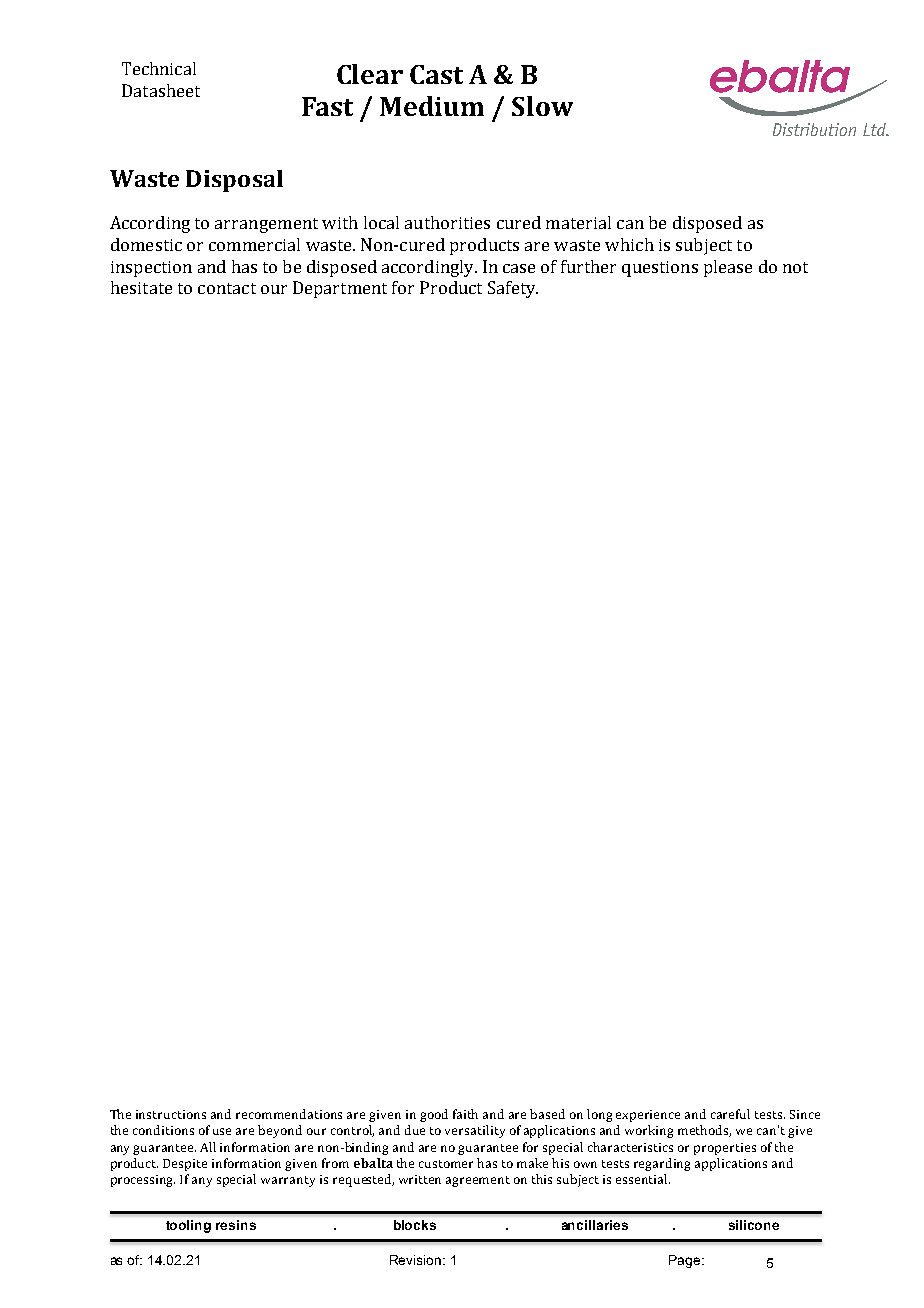  What do you see at coordinates (227, 288) in the page?
I see `contact` at bounding box center [227, 288].
